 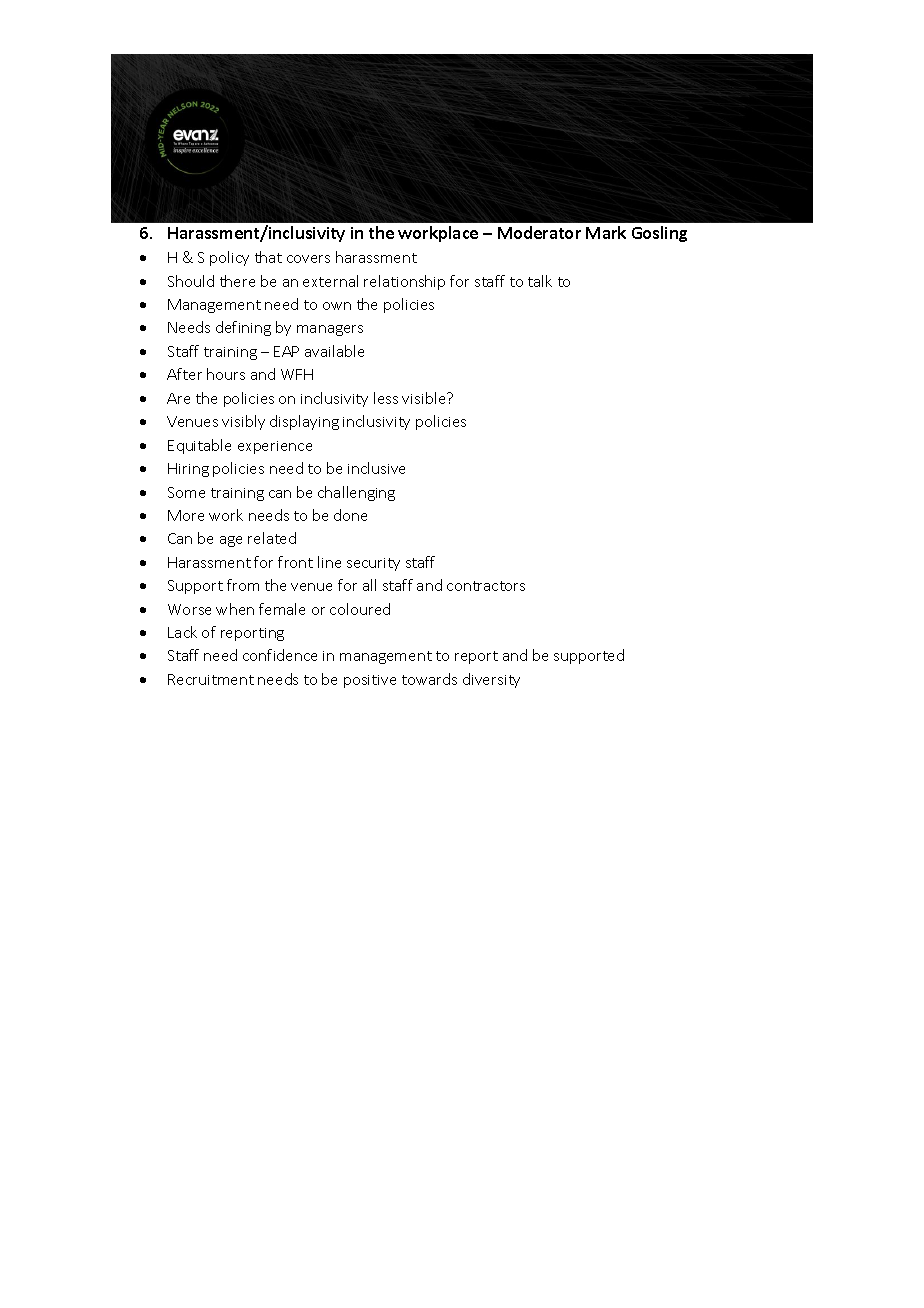 I want to click on inclusive, so click(x=376, y=468).
